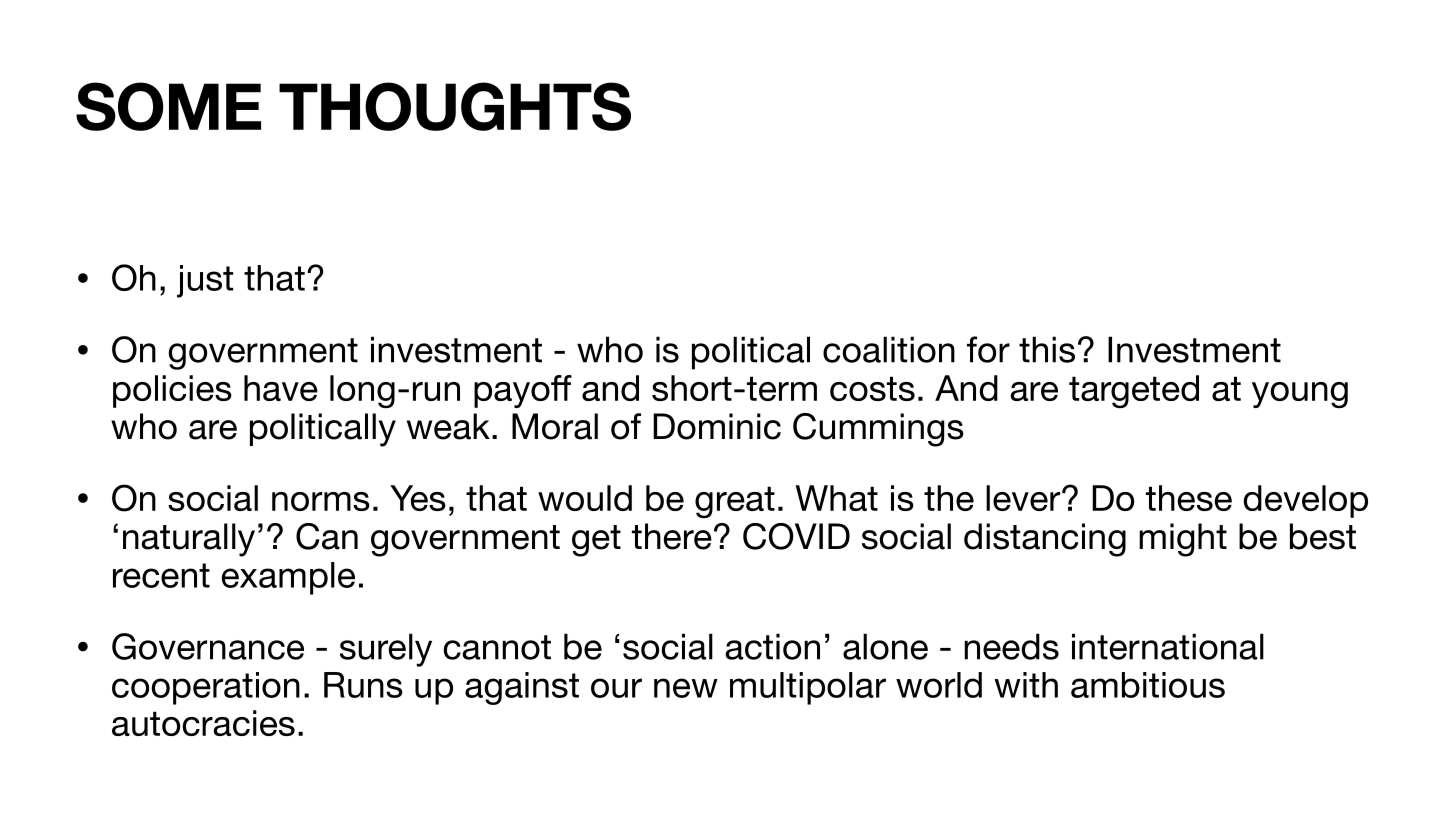  Describe the element at coordinates (363, 685) in the image. I see `Runs` at that location.
